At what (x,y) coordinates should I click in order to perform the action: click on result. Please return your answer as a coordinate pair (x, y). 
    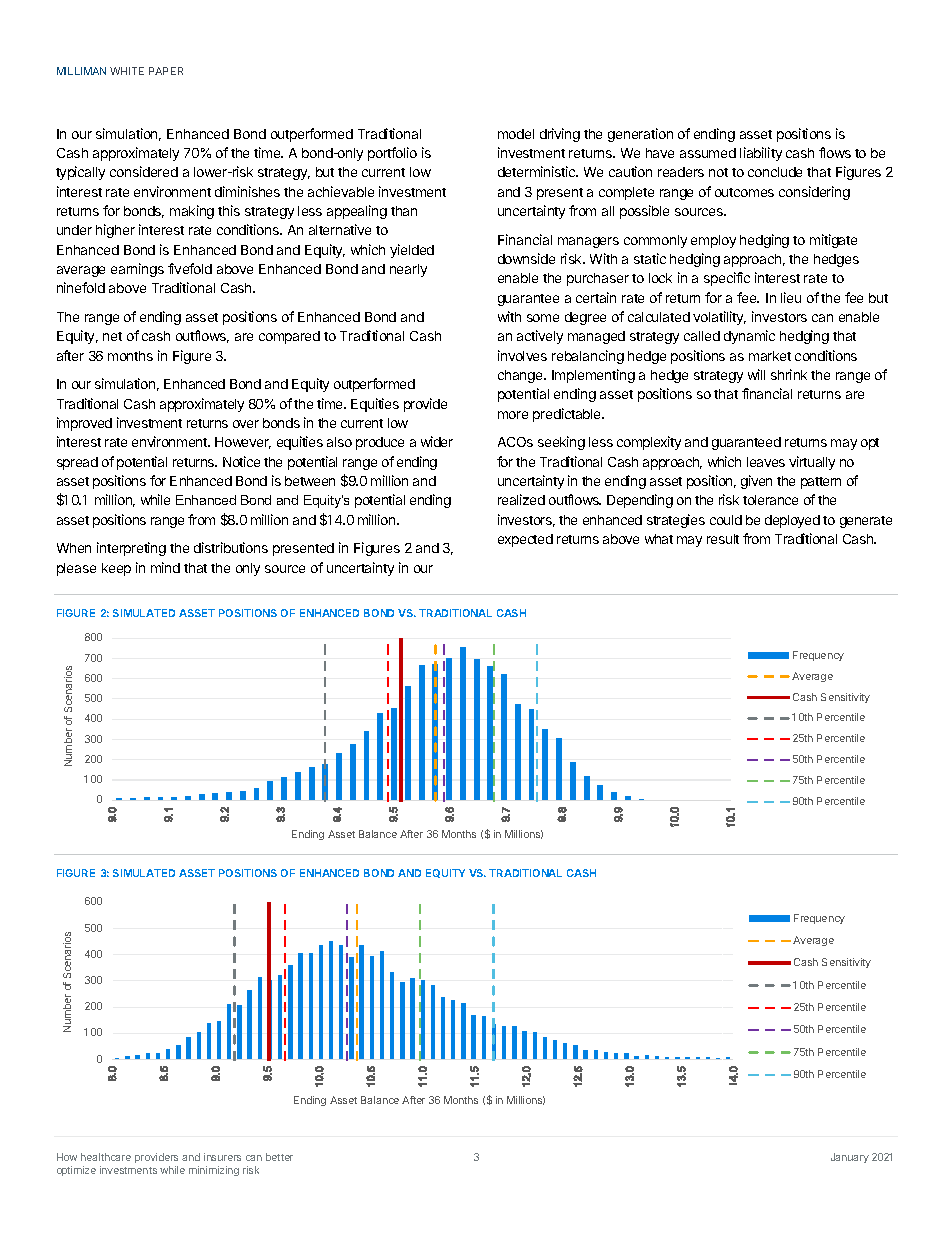
    Looking at the image, I should click on (723, 539).
